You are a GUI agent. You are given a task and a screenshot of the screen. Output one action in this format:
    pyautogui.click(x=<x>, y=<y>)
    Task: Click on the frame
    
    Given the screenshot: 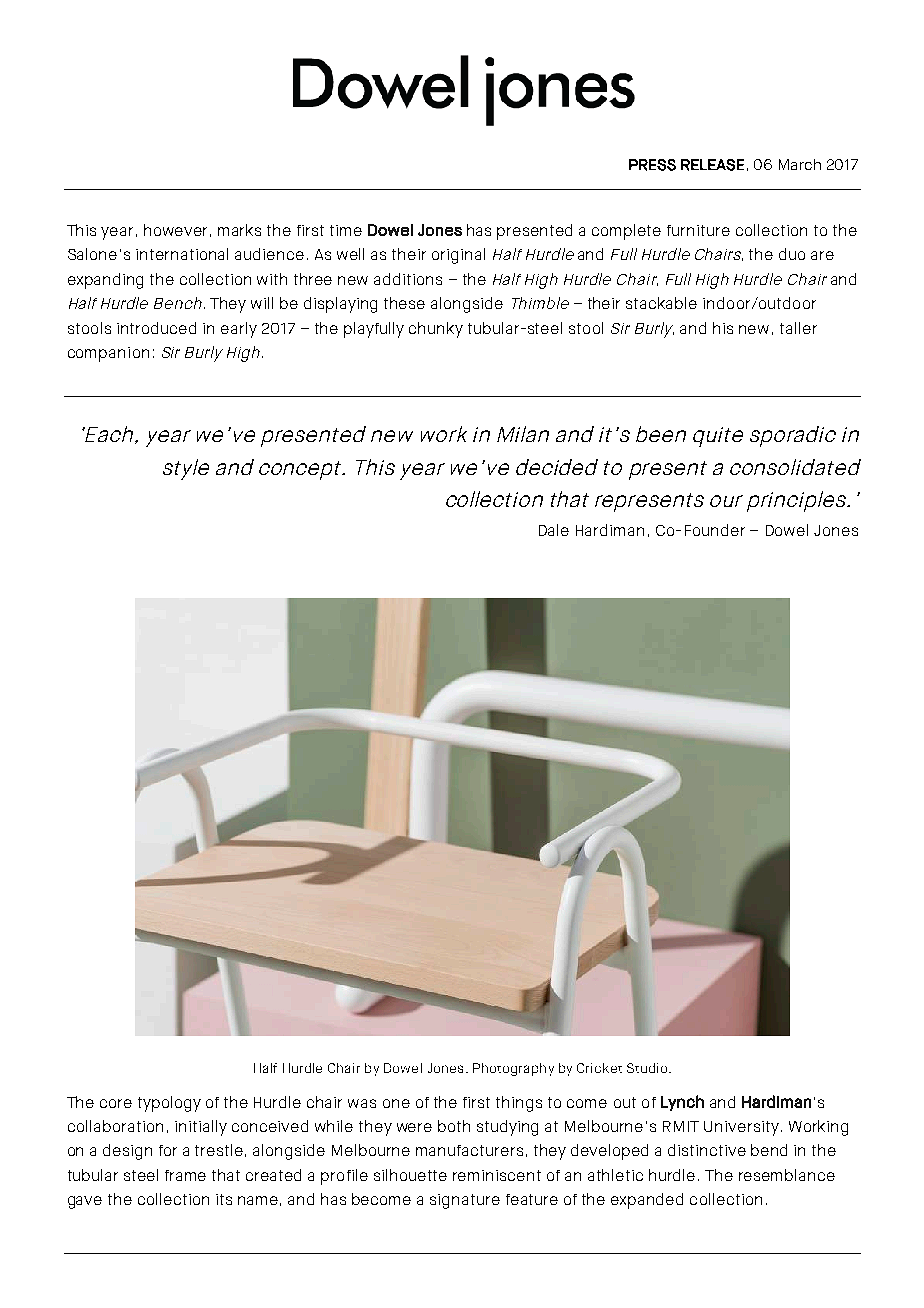 What is the action you would take?
    pyautogui.click(x=185, y=1175)
